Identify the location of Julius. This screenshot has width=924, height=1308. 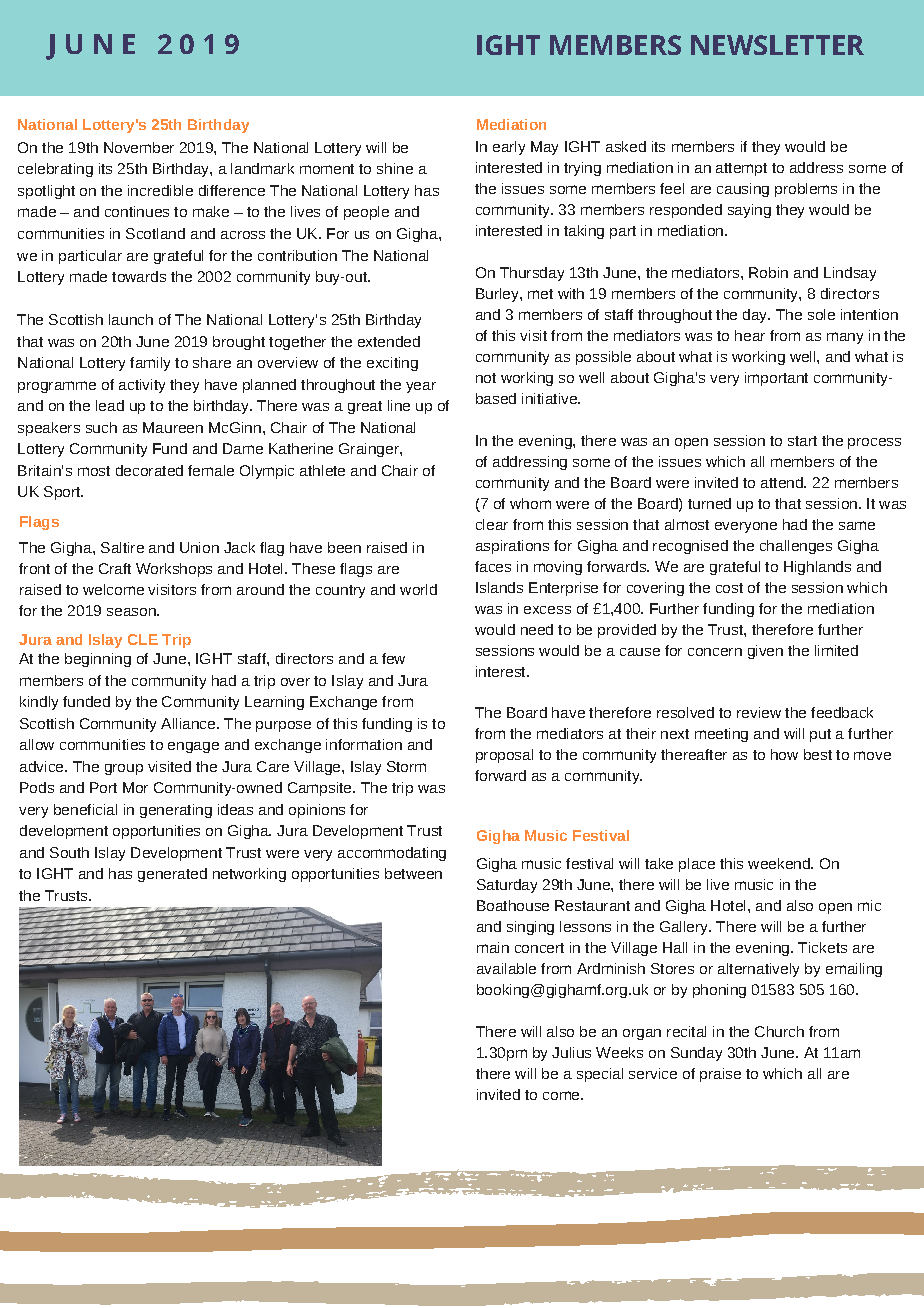
(571, 1052).
